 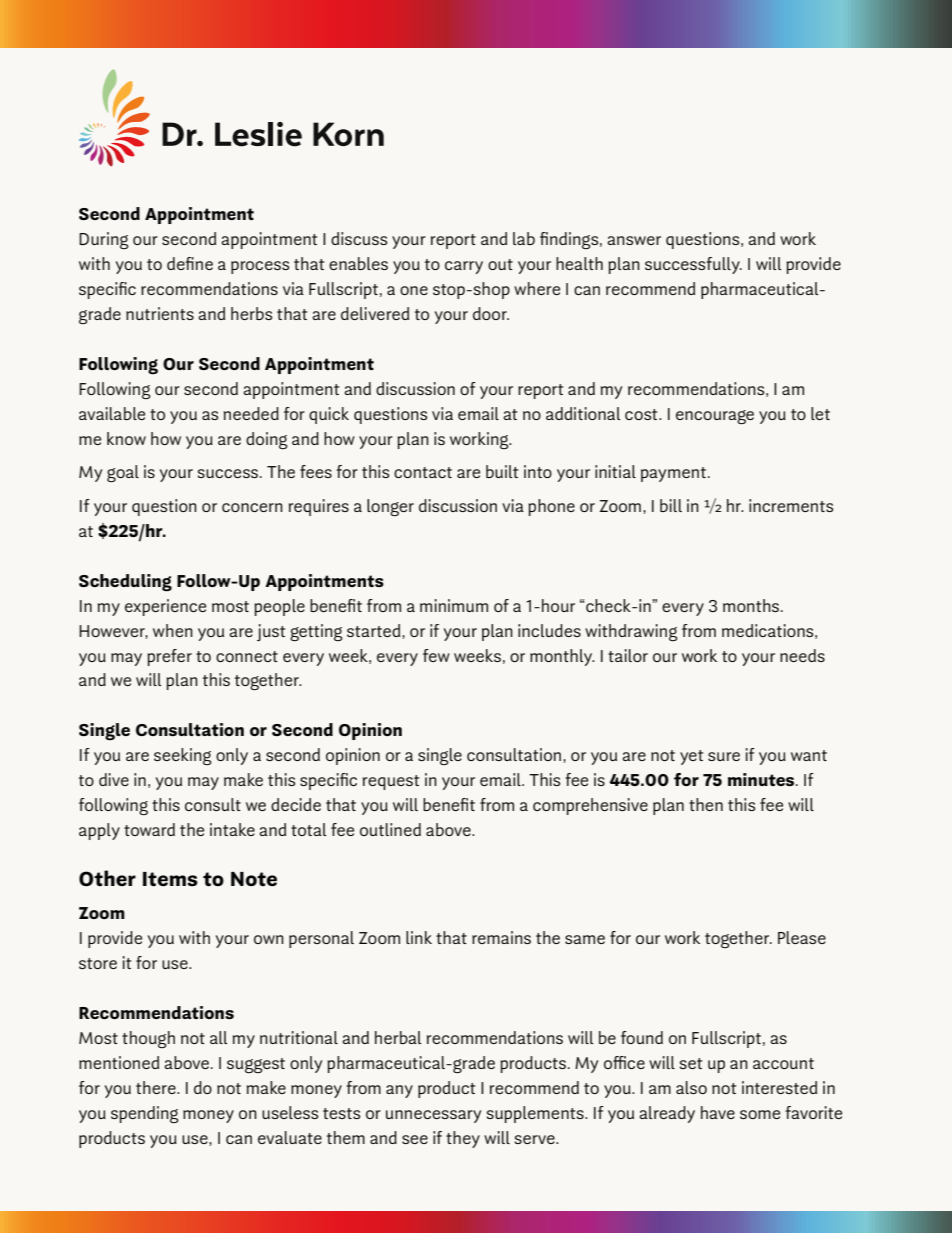 What do you see at coordinates (464, 267) in the page?
I see `carry` at bounding box center [464, 267].
